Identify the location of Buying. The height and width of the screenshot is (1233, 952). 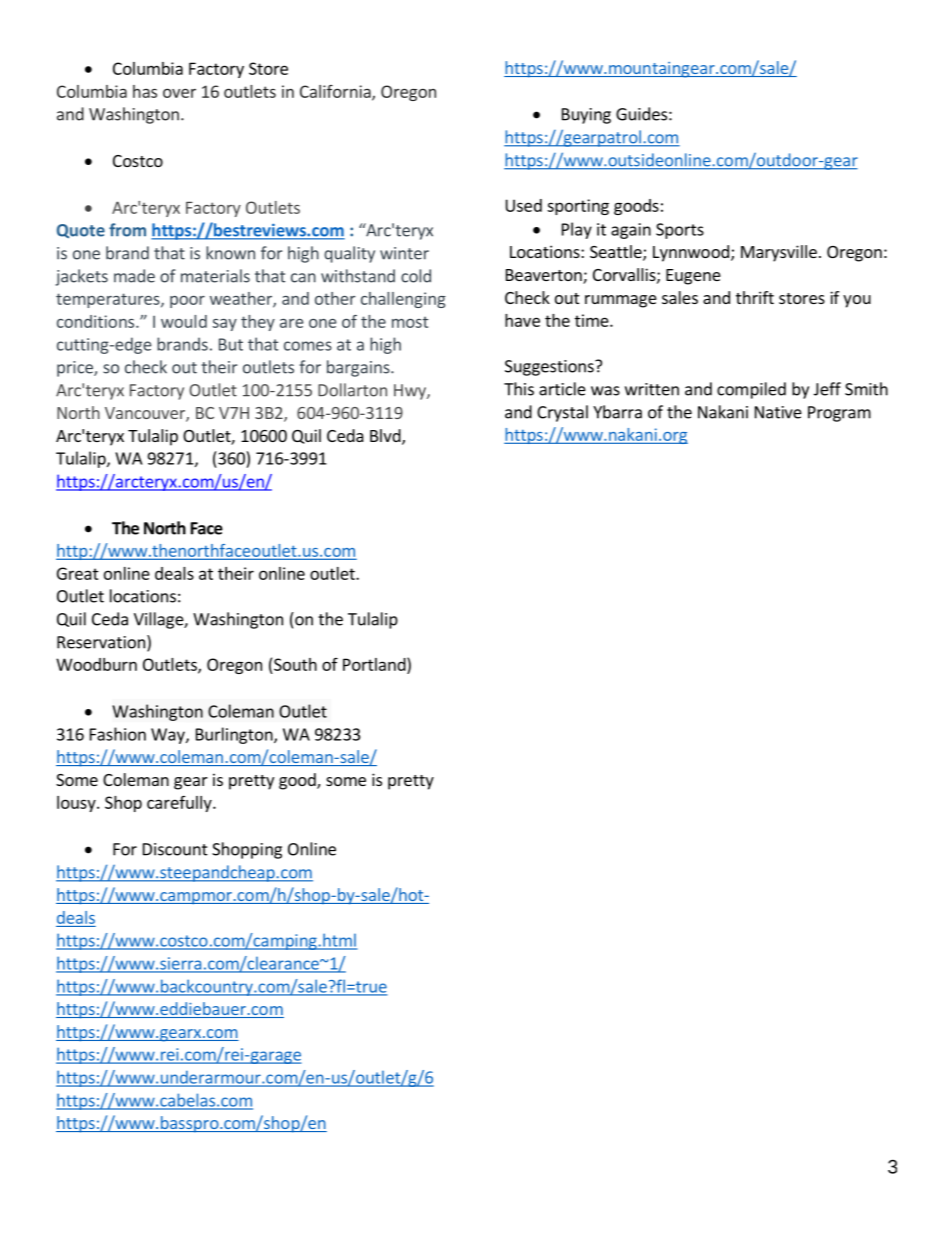
(586, 116).
